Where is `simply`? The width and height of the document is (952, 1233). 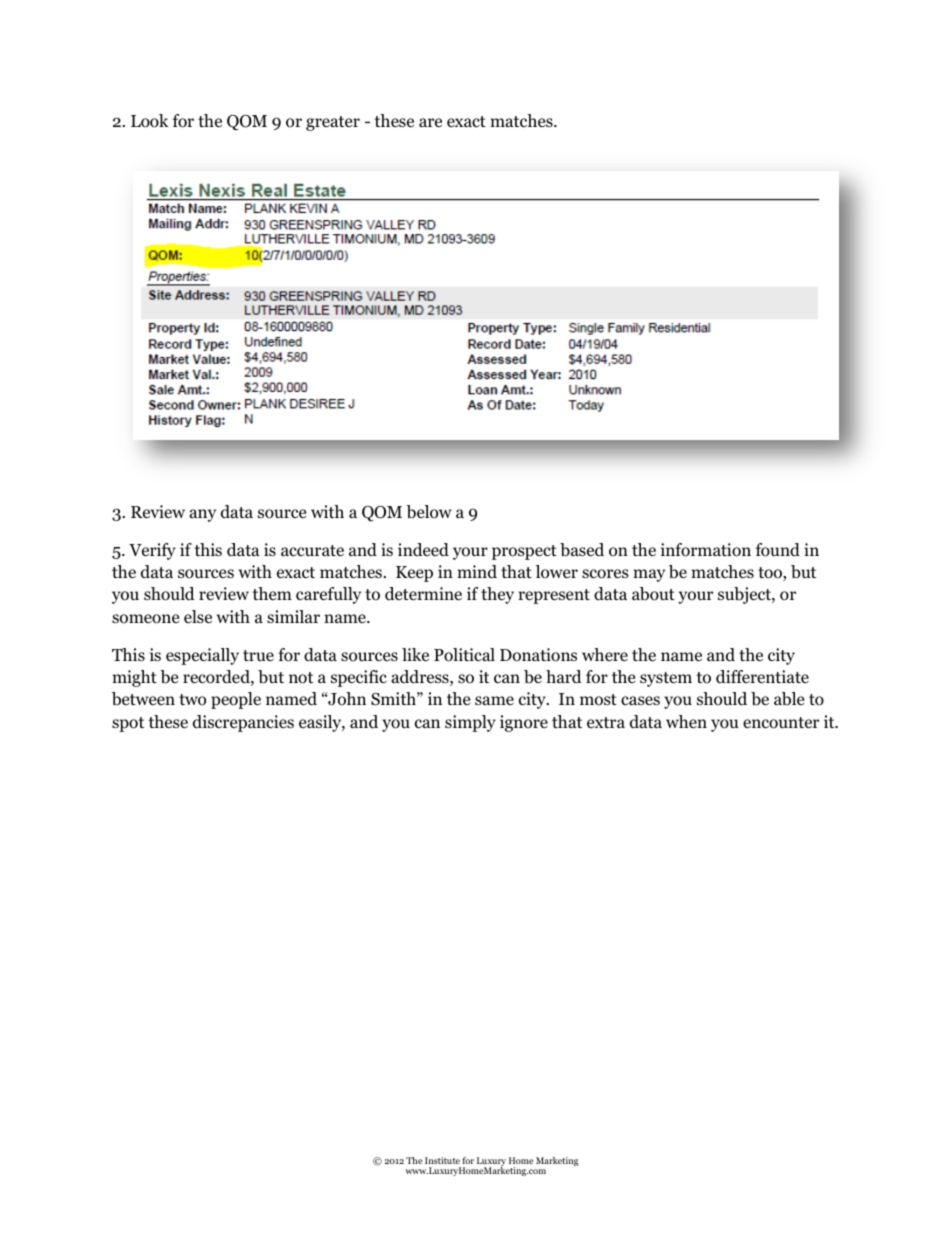 simply is located at coordinates (470, 723).
